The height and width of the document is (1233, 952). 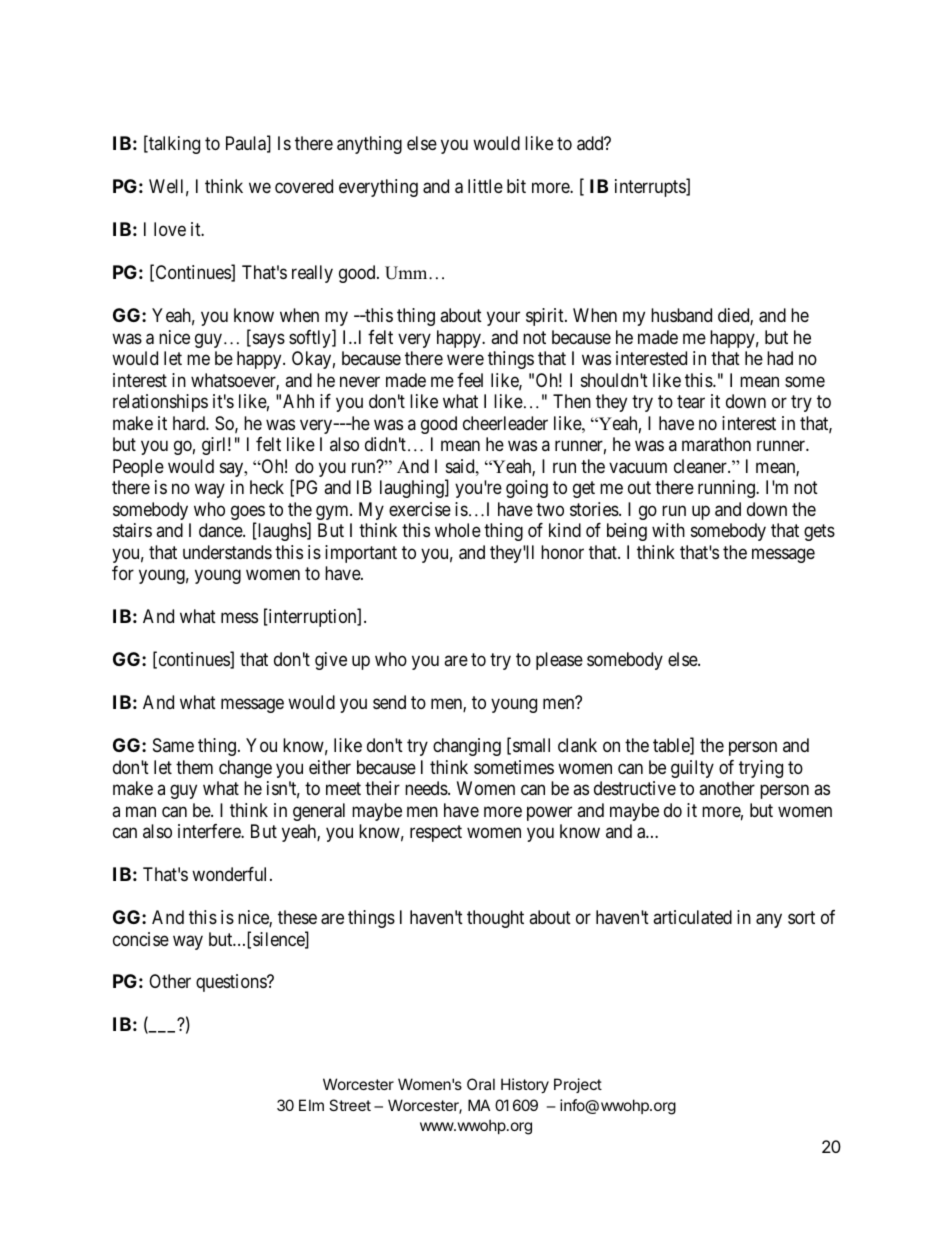 What do you see at coordinates (485, 186) in the document?
I see `little` at bounding box center [485, 186].
